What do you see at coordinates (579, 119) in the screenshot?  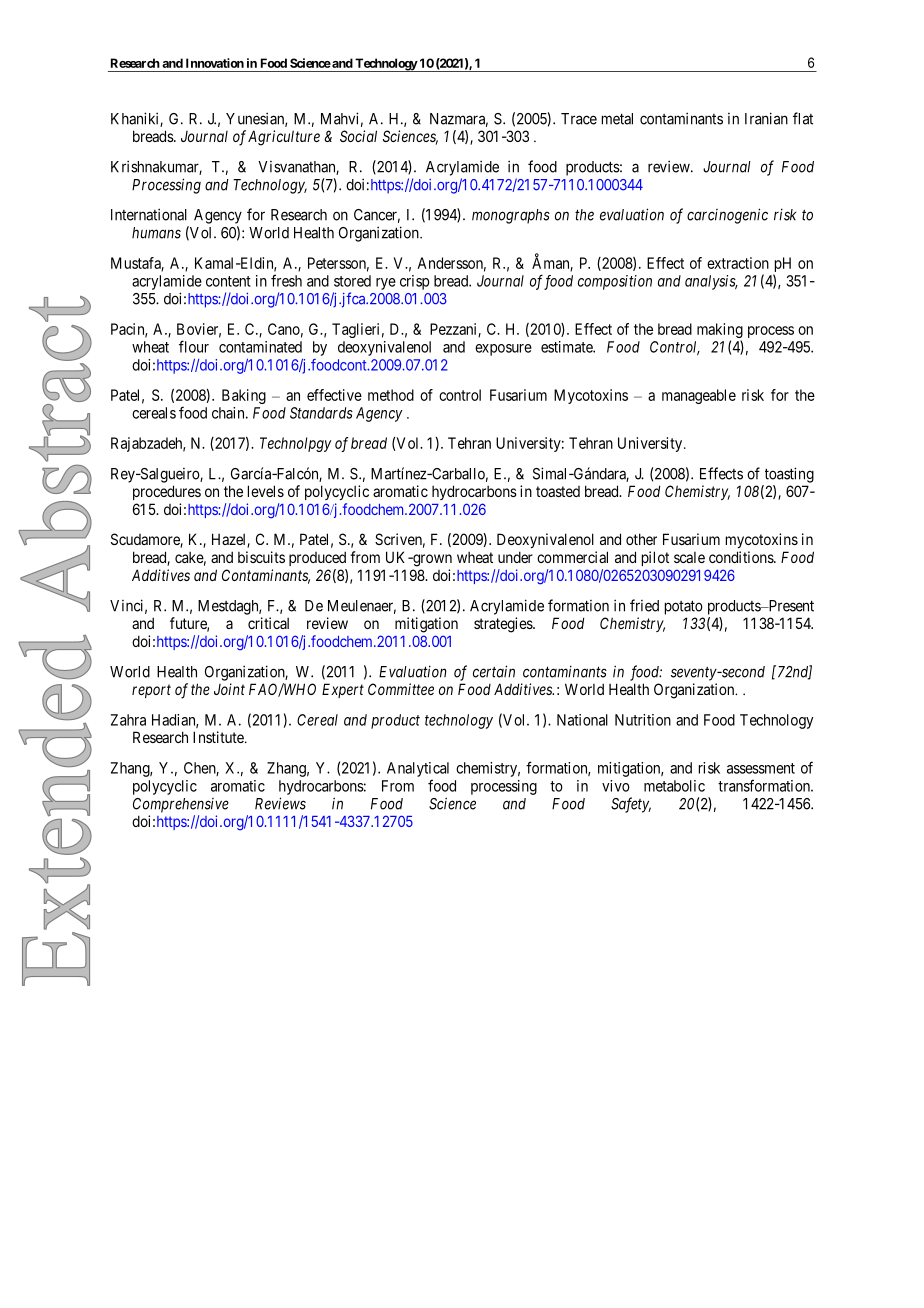 I see `Trace` at bounding box center [579, 119].
